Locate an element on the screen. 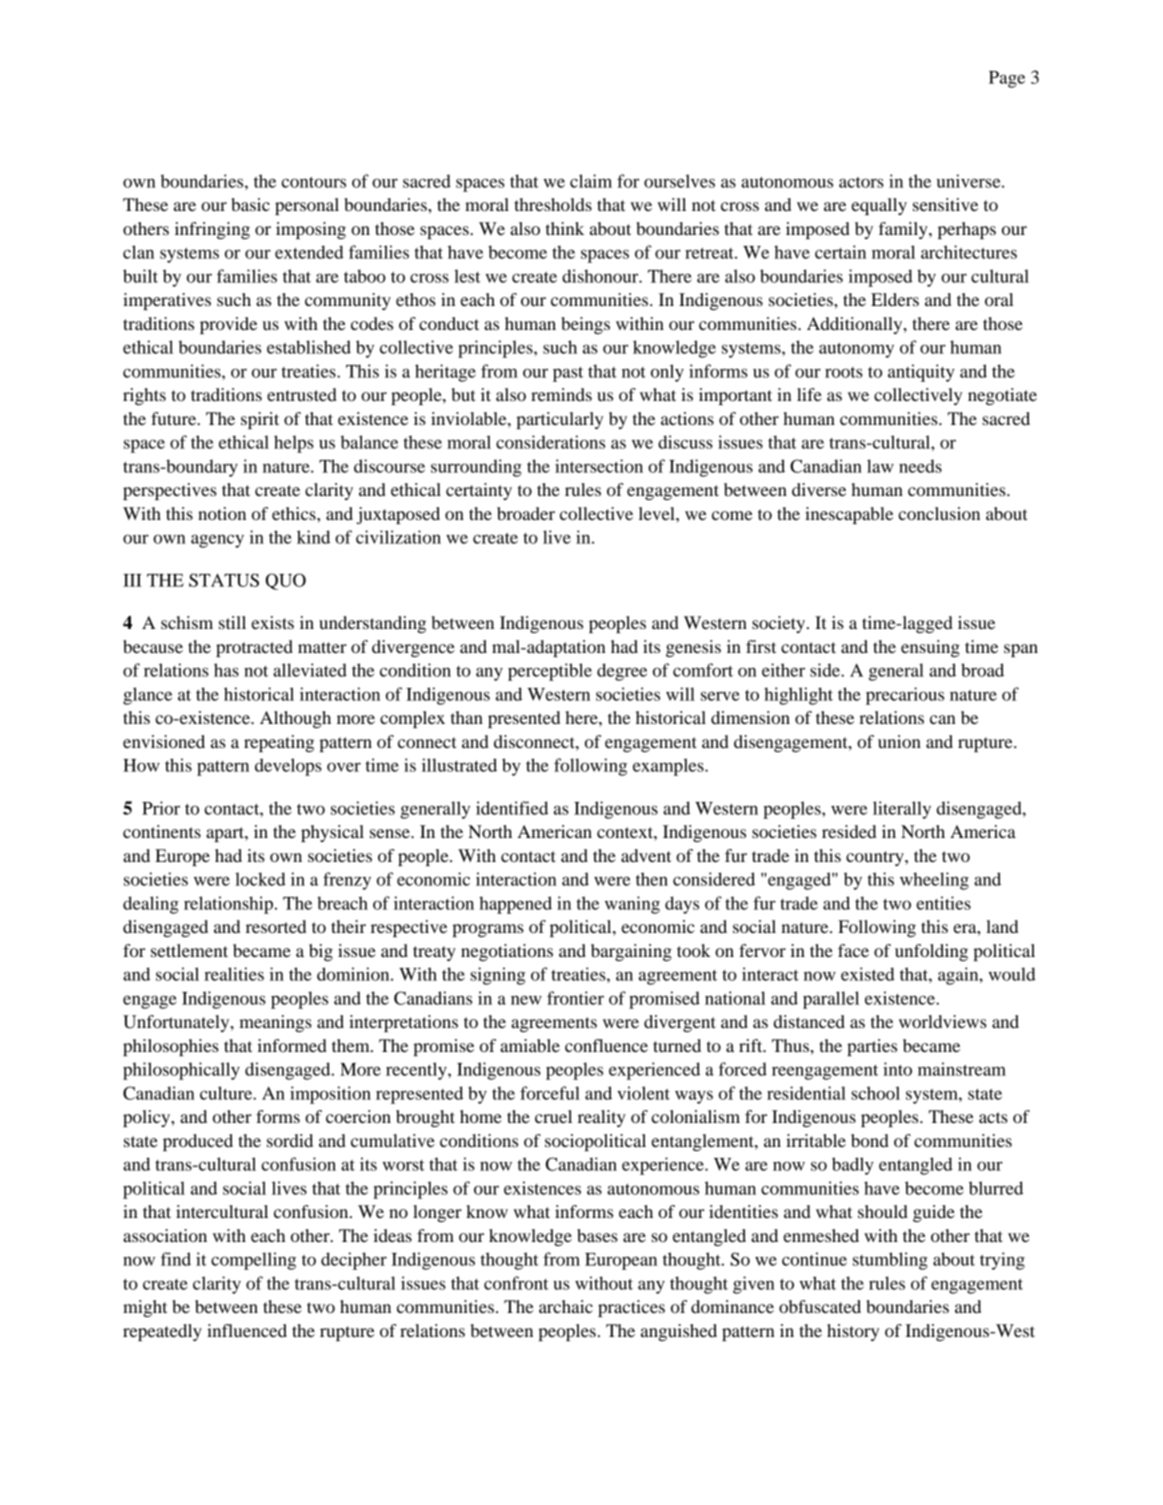 This screenshot has height=1505, width=1163. realities is located at coordinates (234, 974).
